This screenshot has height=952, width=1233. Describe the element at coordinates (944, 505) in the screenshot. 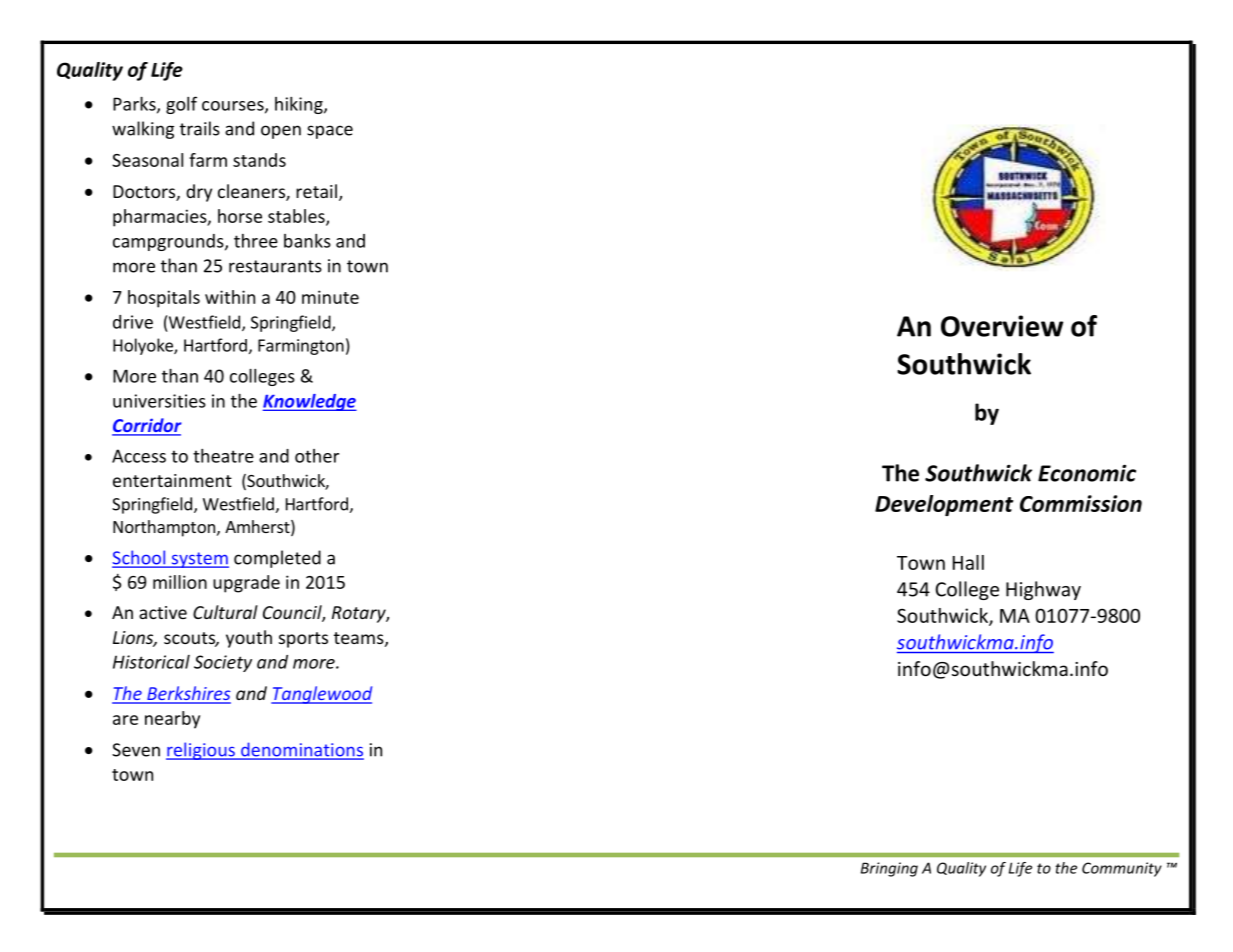

I see `Development` at that location.
